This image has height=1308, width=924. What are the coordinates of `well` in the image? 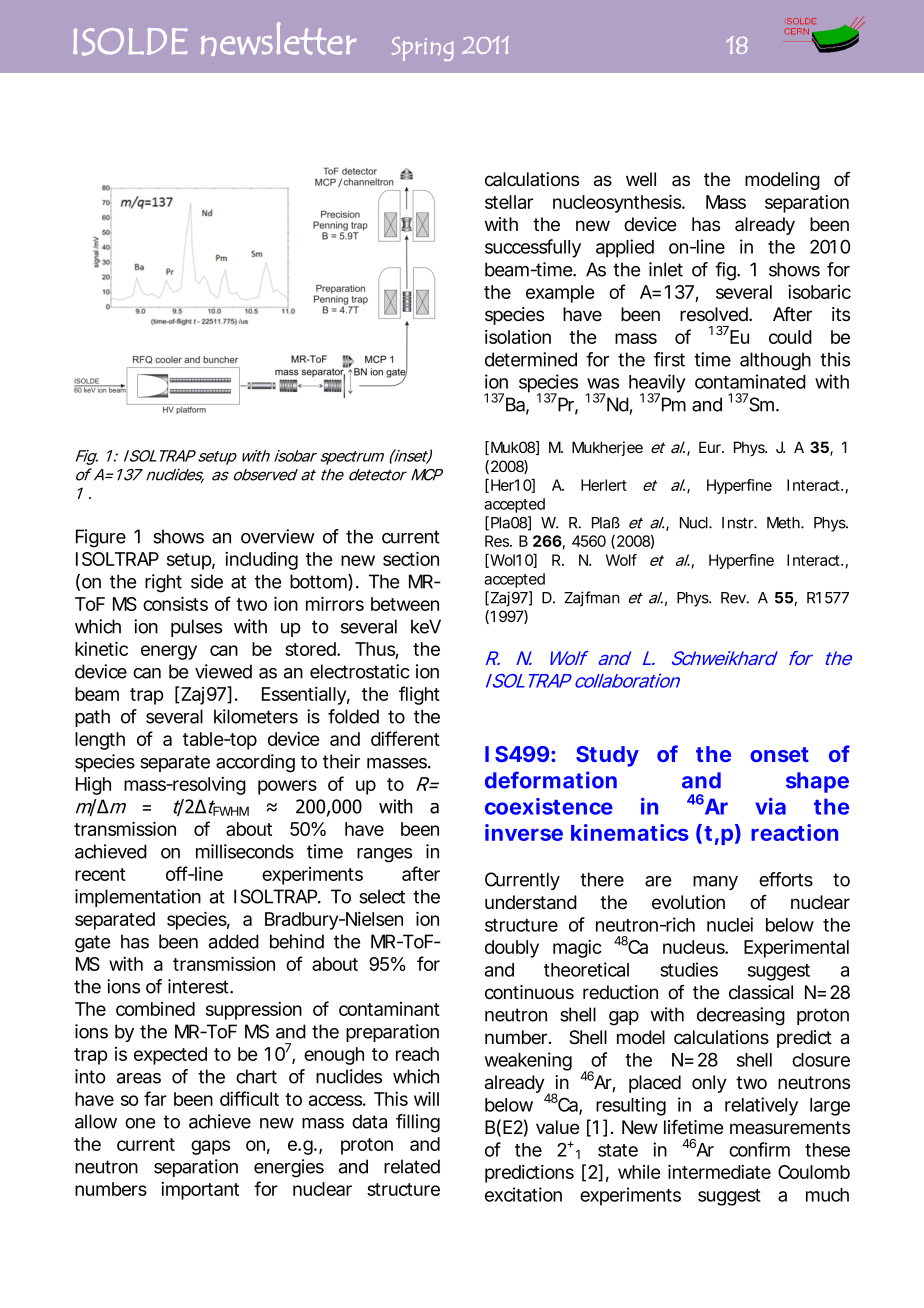 It's located at (641, 179).
